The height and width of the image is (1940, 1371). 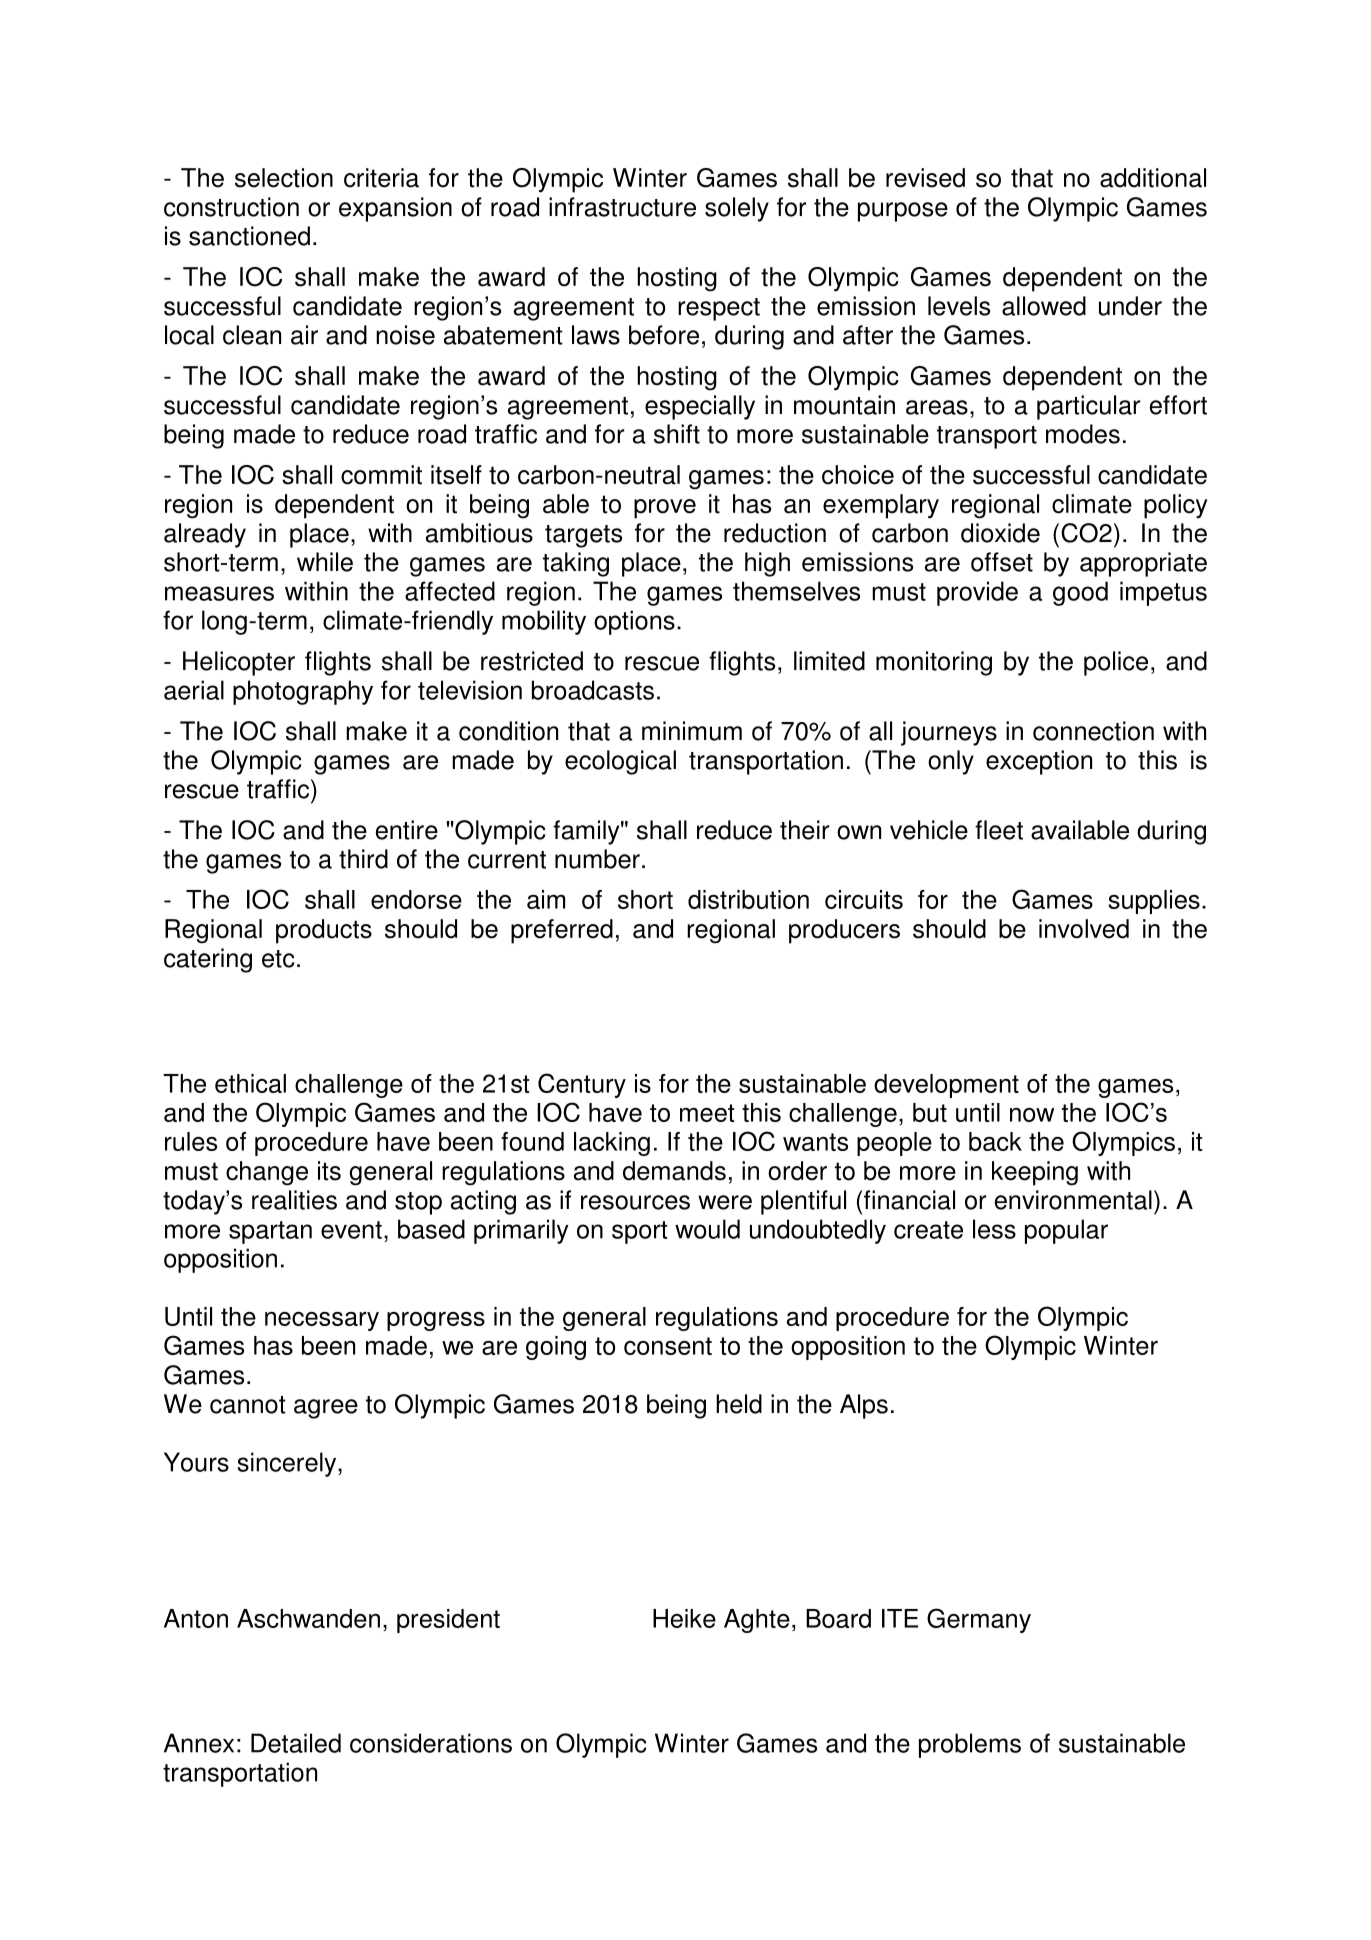 What do you see at coordinates (707, 1229) in the image?
I see `would` at bounding box center [707, 1229].
